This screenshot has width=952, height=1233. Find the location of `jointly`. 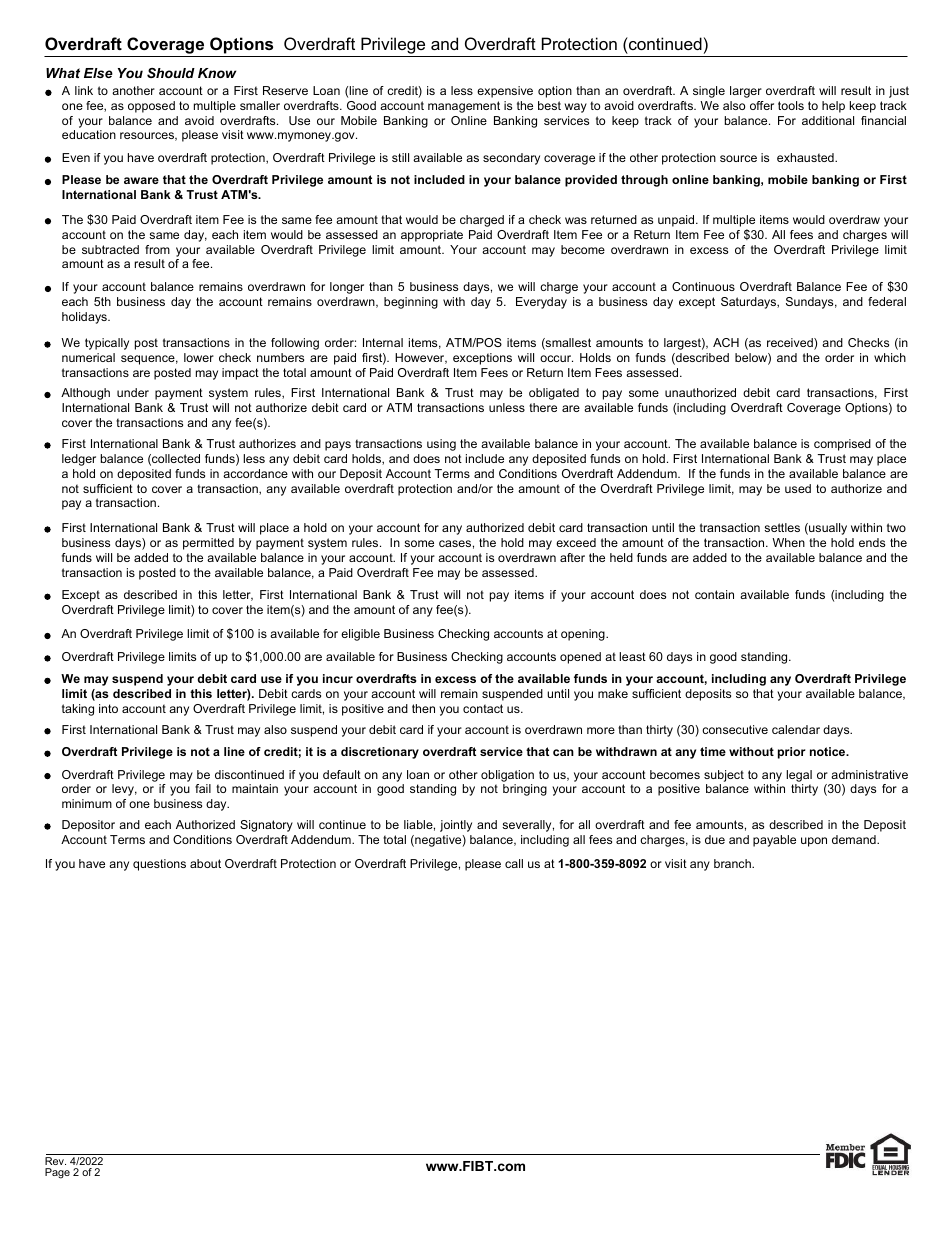

jointly is located at coordinates (456, 826).
